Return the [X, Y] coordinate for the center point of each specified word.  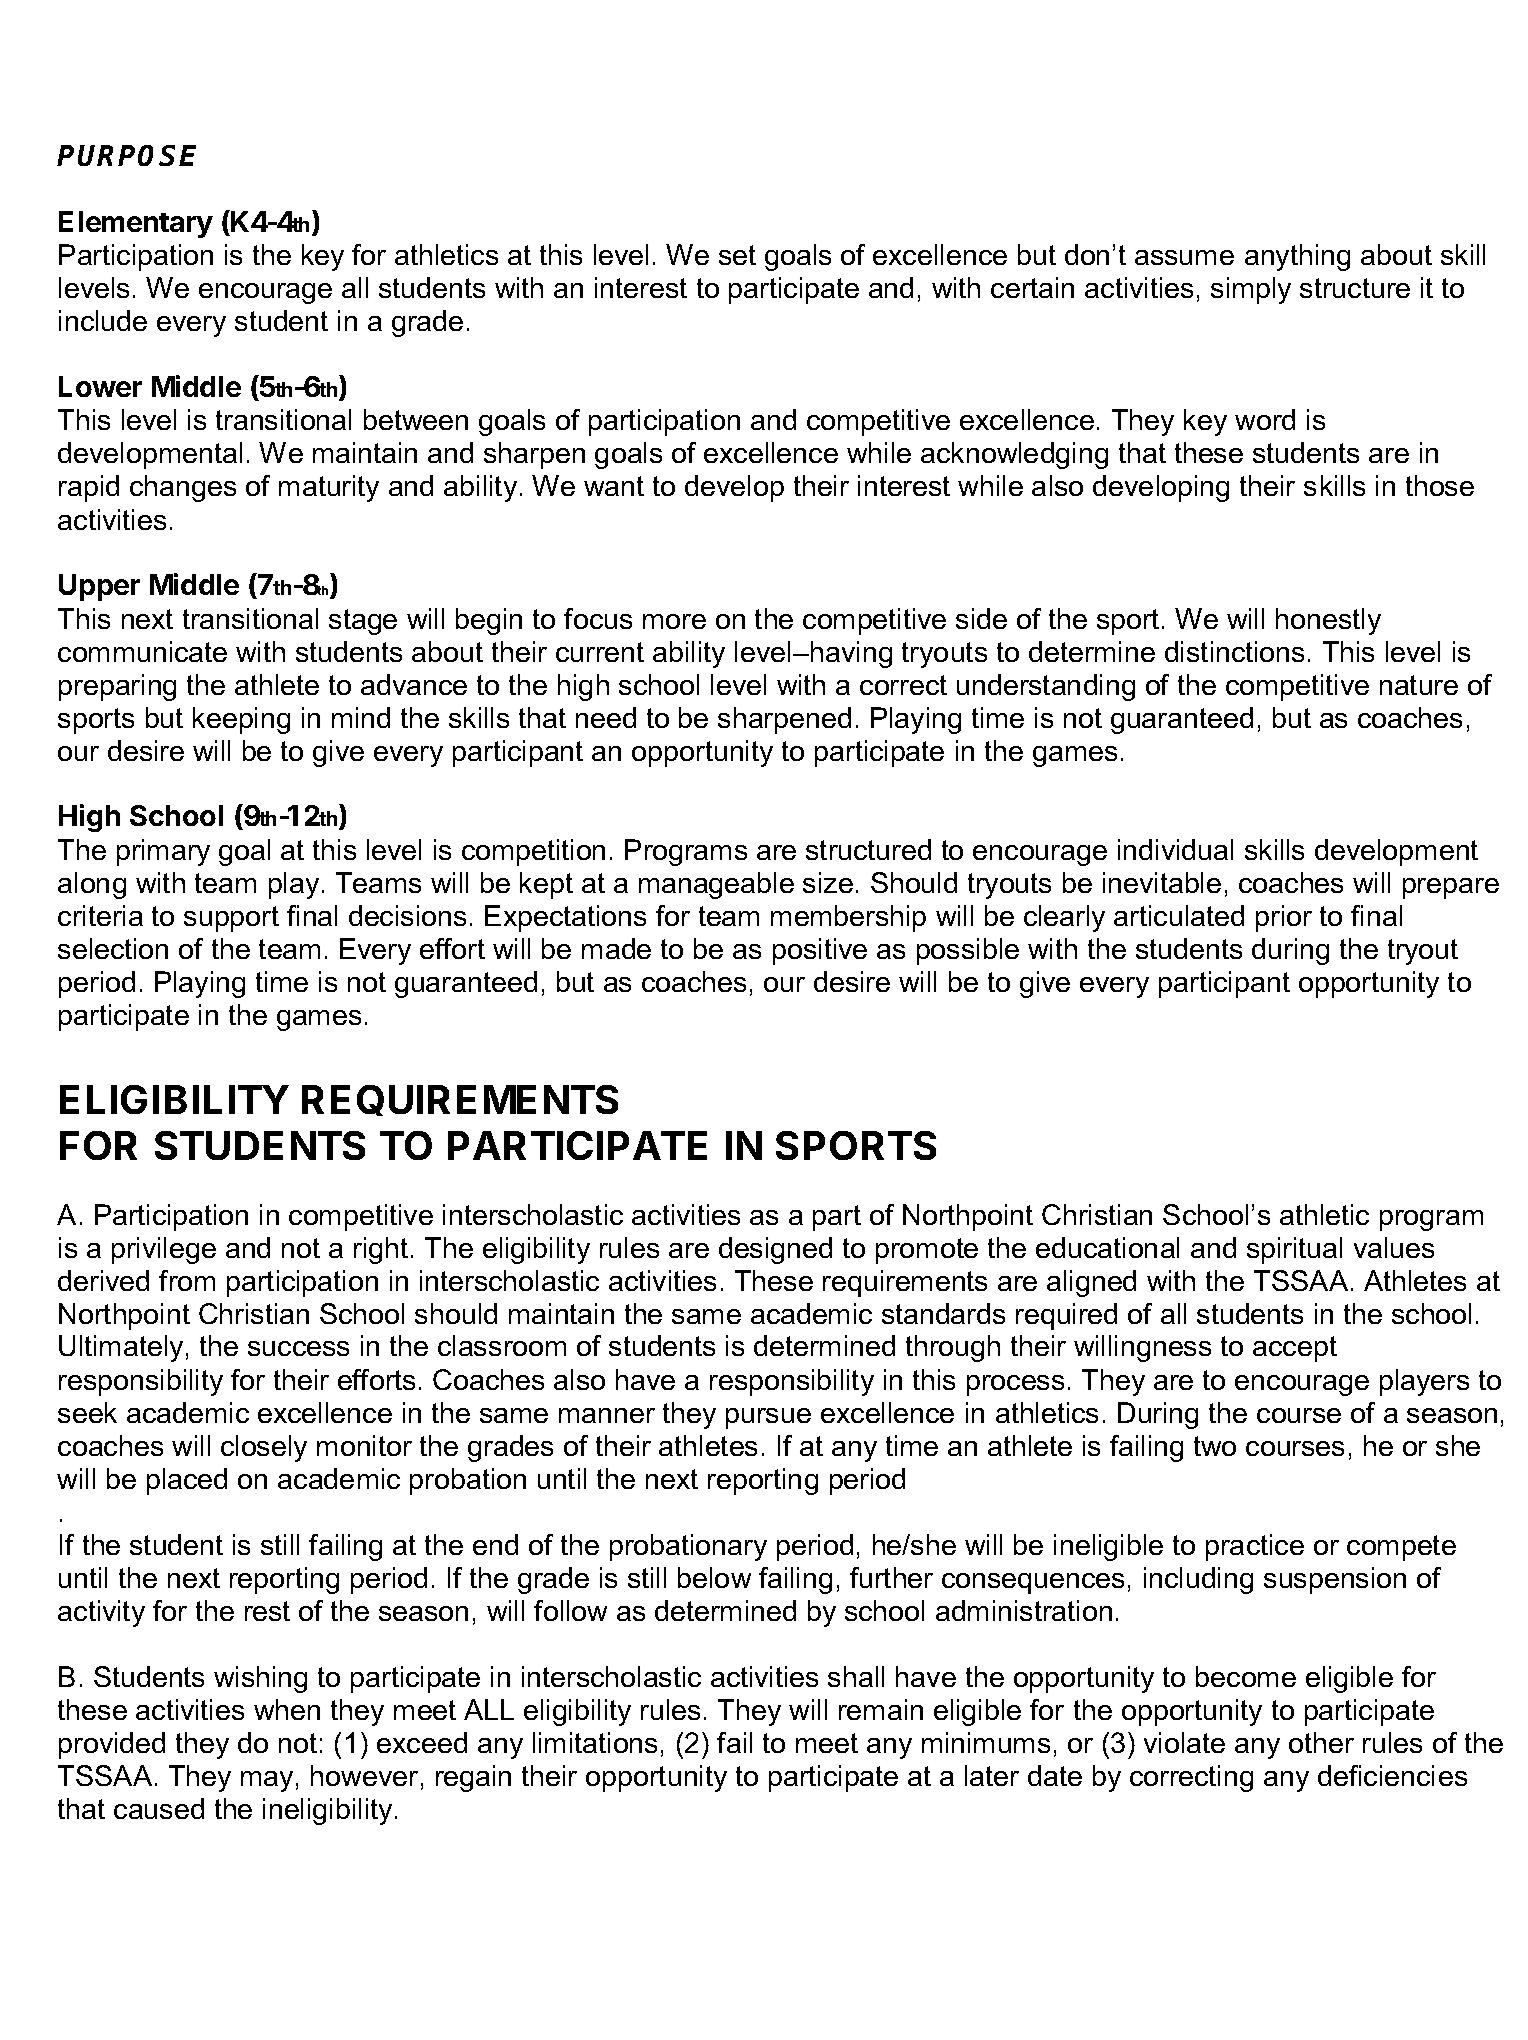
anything [1297, 257]
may [267, 1781]
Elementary [136, 224]
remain [881, 1709]
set [737, 255]
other [1321, 1742]
